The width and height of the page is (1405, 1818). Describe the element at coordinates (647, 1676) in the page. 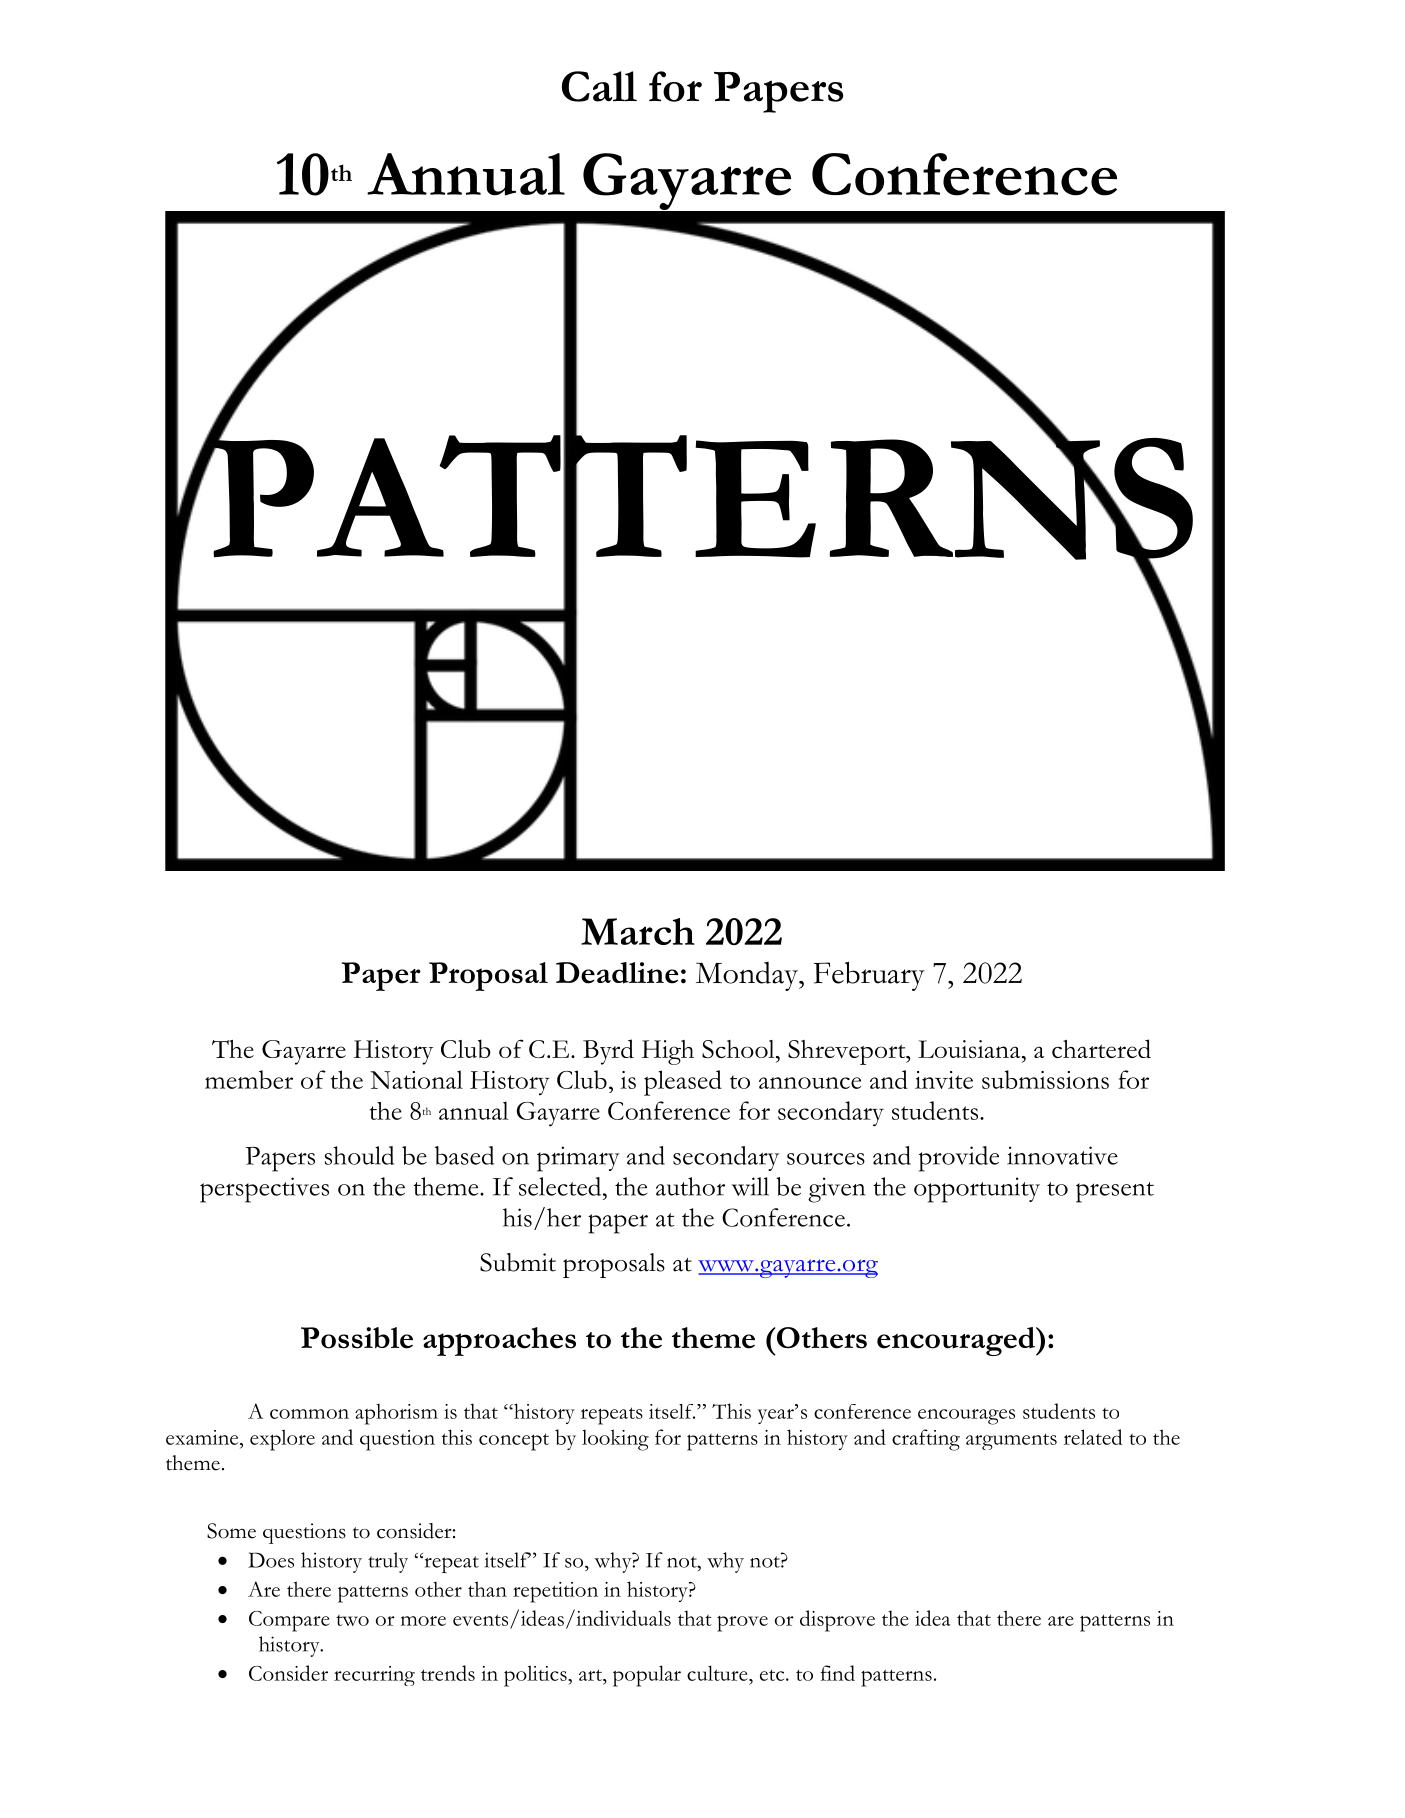

I see `popular` at that location.
